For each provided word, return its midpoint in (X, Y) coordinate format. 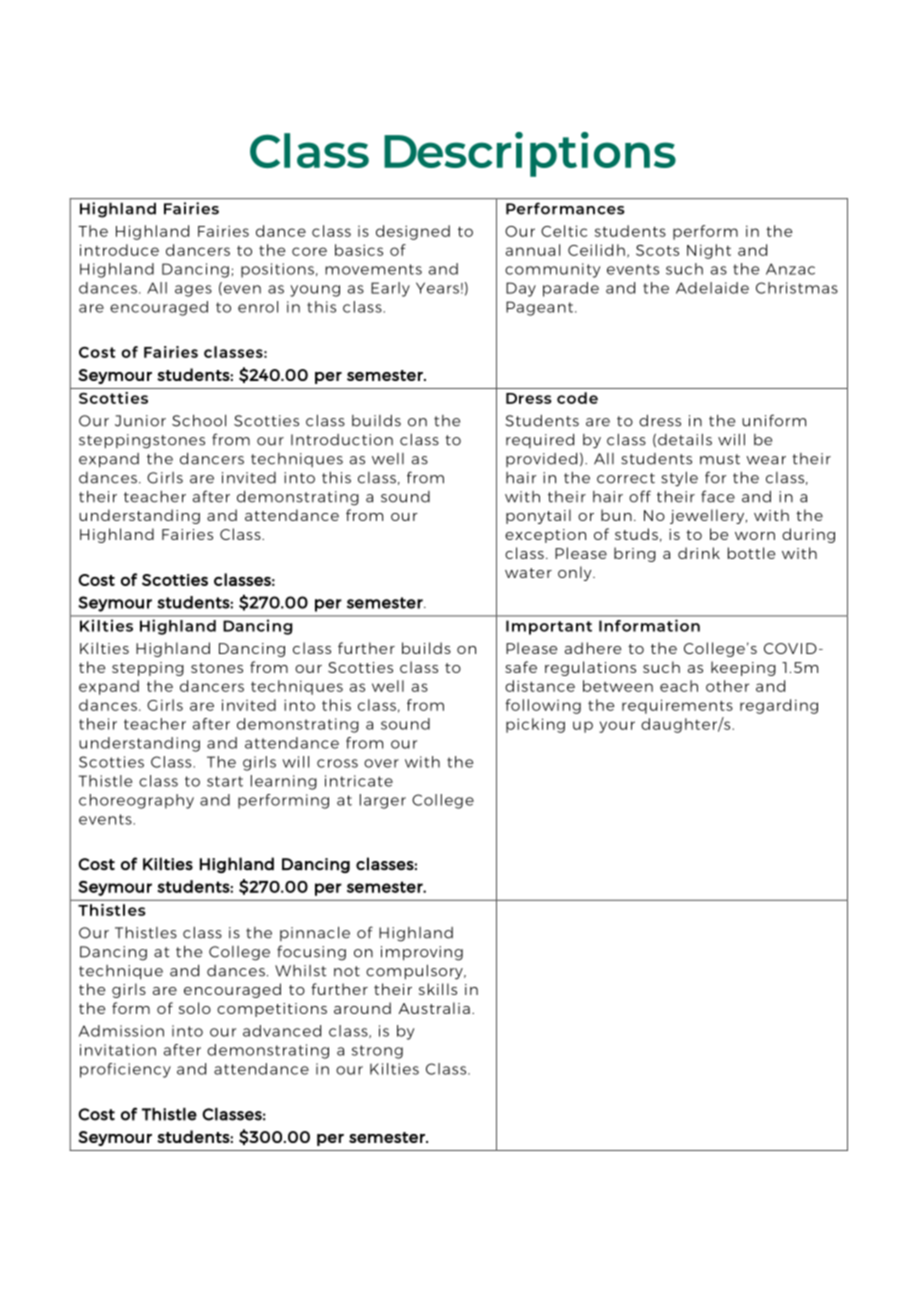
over (381, 763)
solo (195, 1008)
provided (541, 459)
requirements (677, 706)
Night (709, 251)
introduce (119, 250)
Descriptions (530, 154)
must (720, 459)
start (225, 781)
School (199, 420)
